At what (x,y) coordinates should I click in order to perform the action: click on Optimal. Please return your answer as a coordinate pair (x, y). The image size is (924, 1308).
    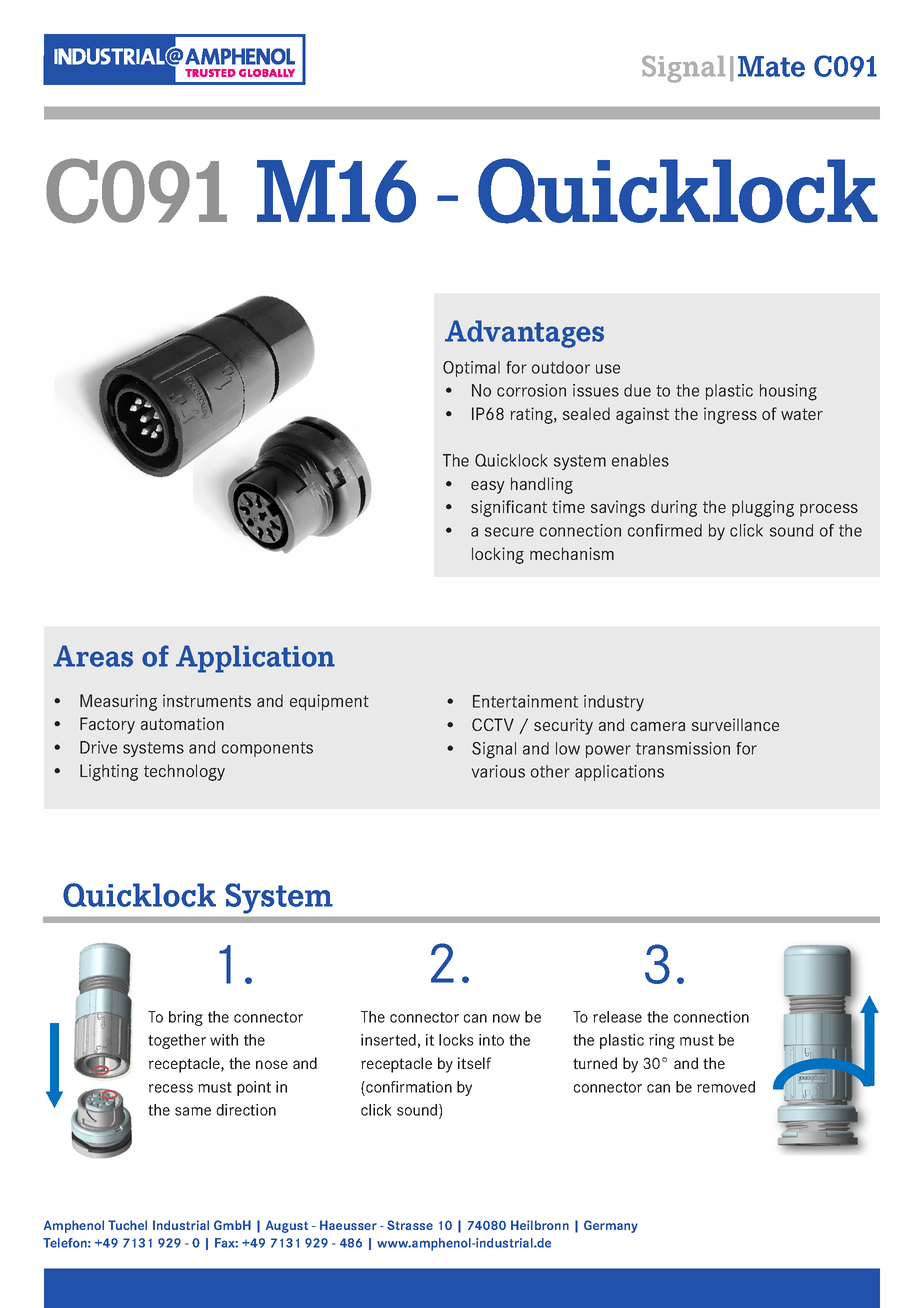
    Looking at the image, I should click on (471, 369).
